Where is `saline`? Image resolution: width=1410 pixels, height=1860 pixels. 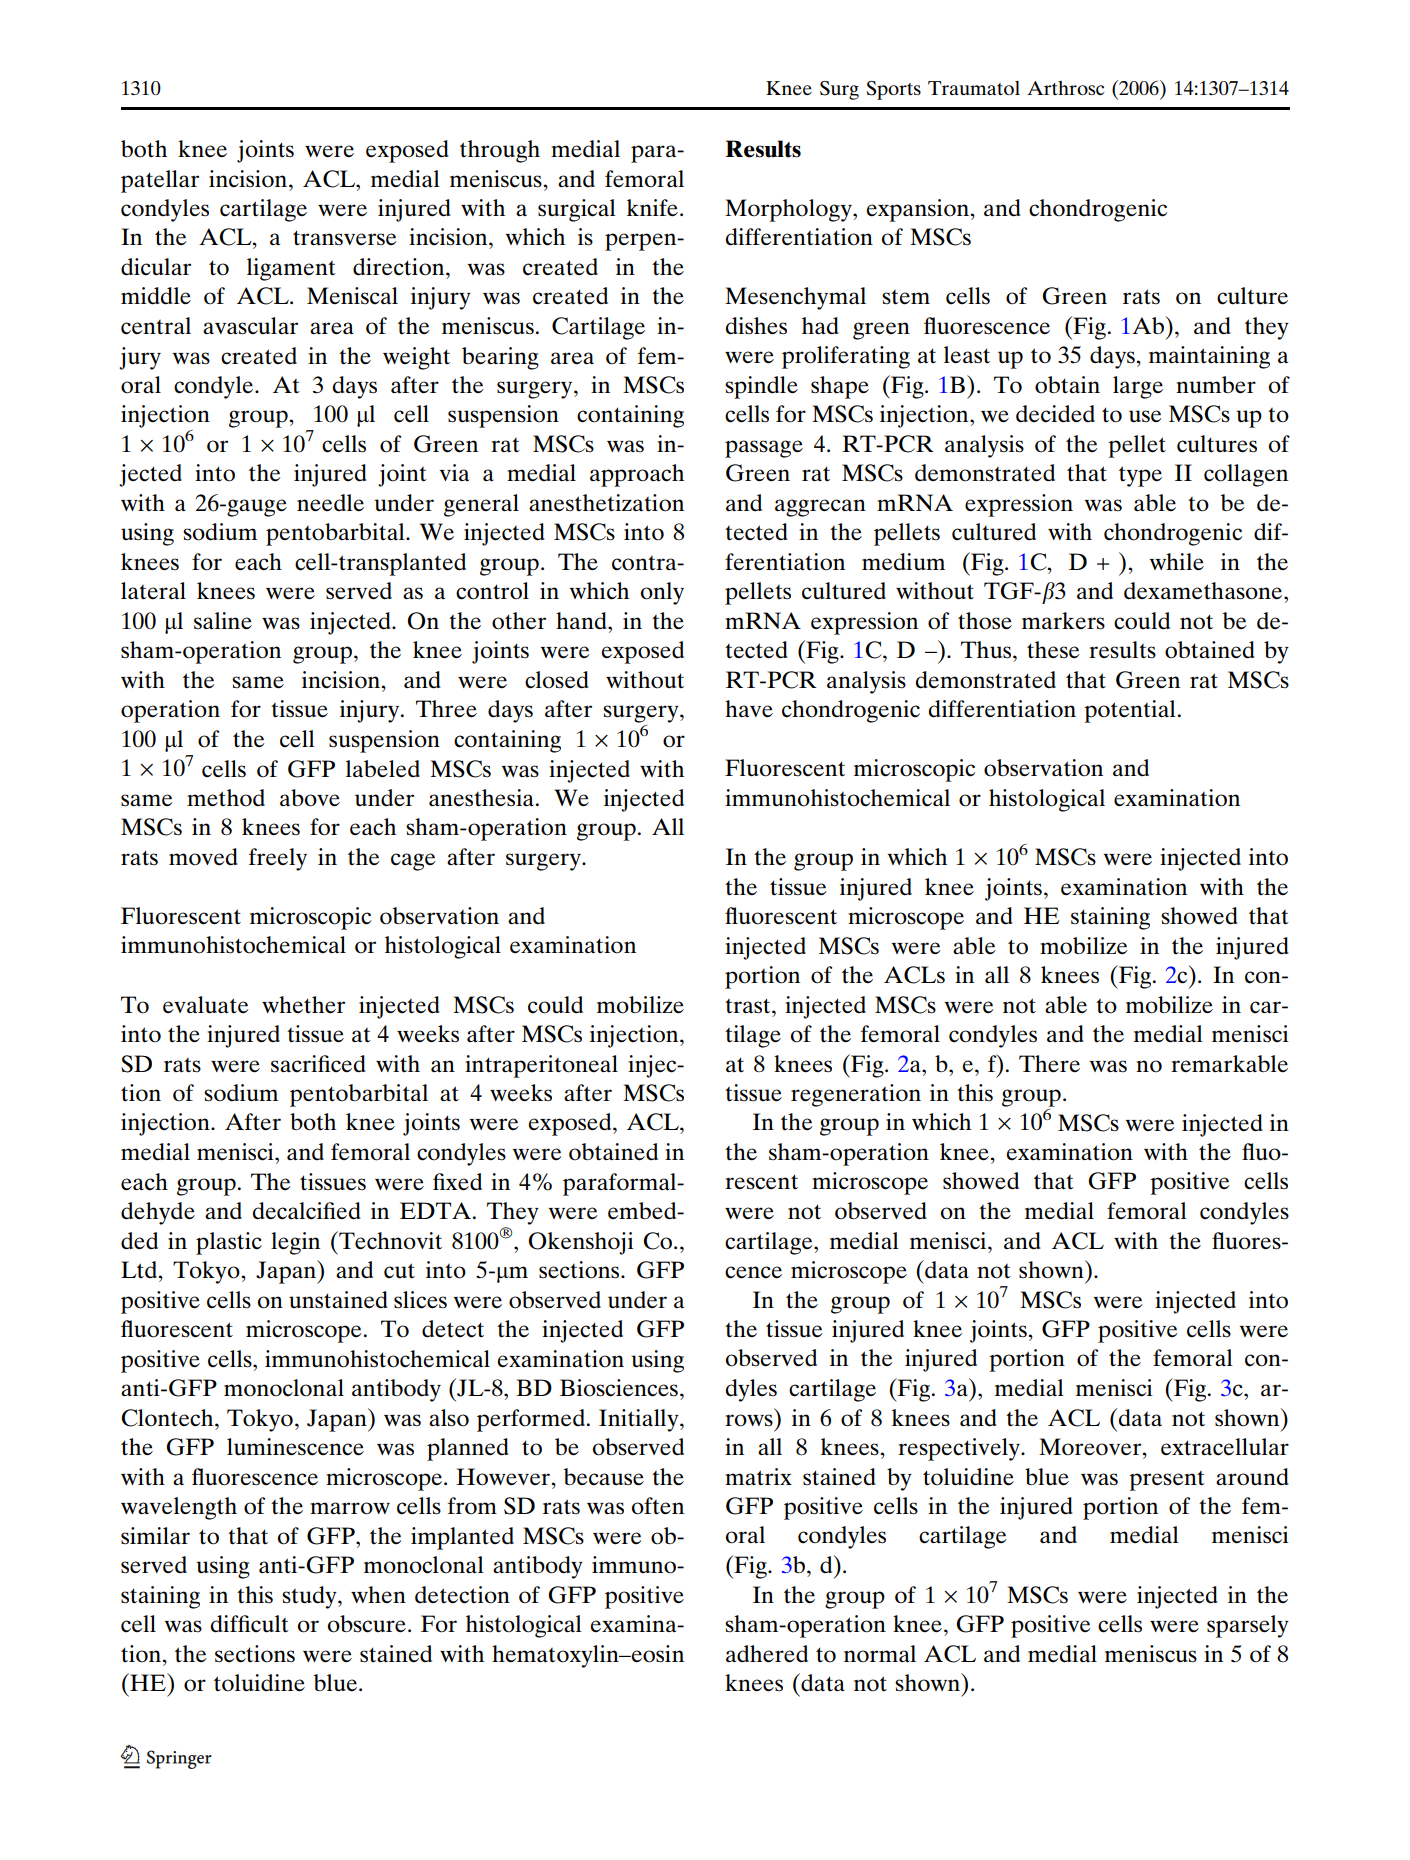 saline is located at coordinates (223, 621).
